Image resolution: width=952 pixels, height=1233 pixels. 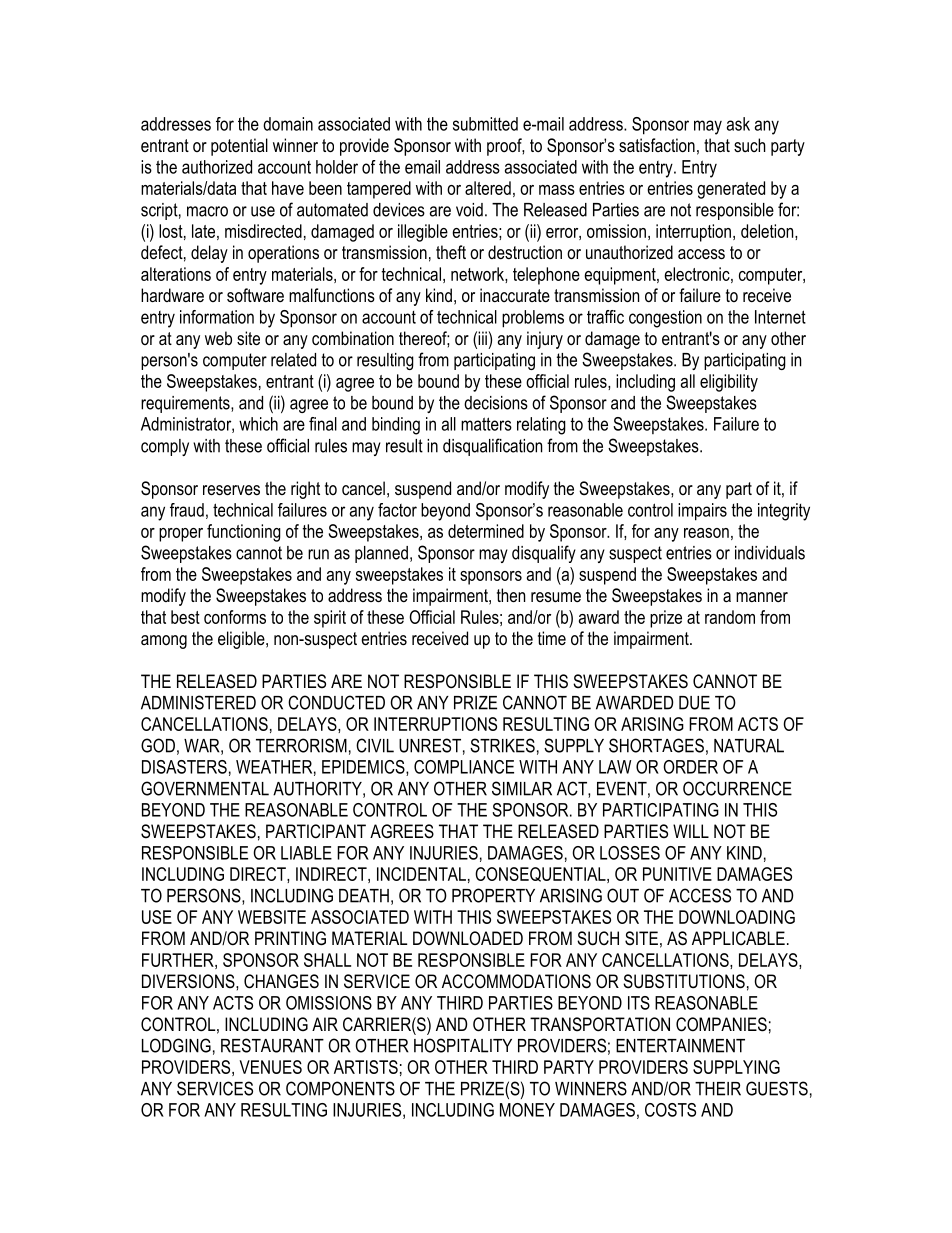 I want to click on GOVERNMENTAL, so click(x=205, y=788).
